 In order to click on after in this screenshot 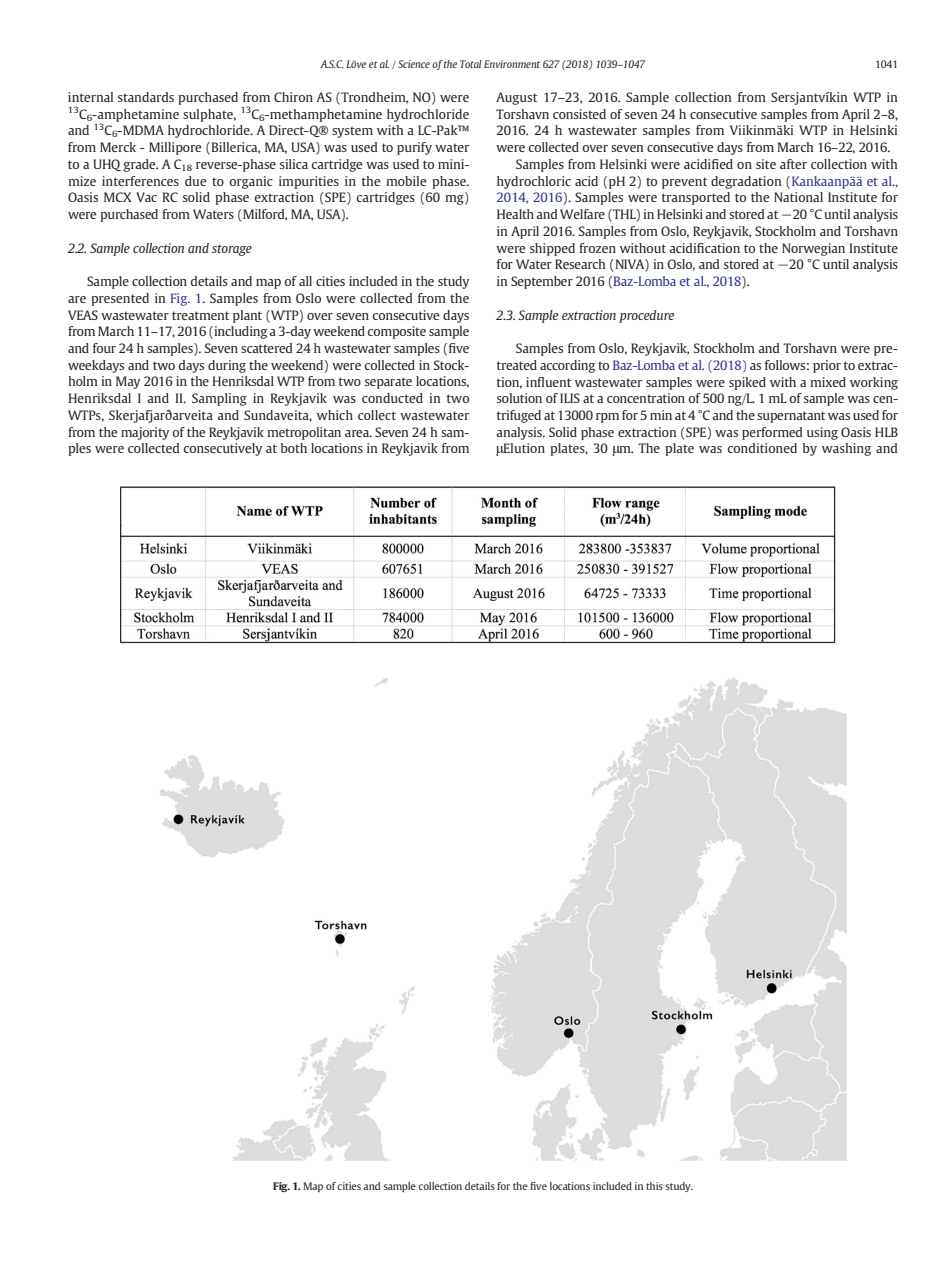, I will do `click(793, 164)`.
